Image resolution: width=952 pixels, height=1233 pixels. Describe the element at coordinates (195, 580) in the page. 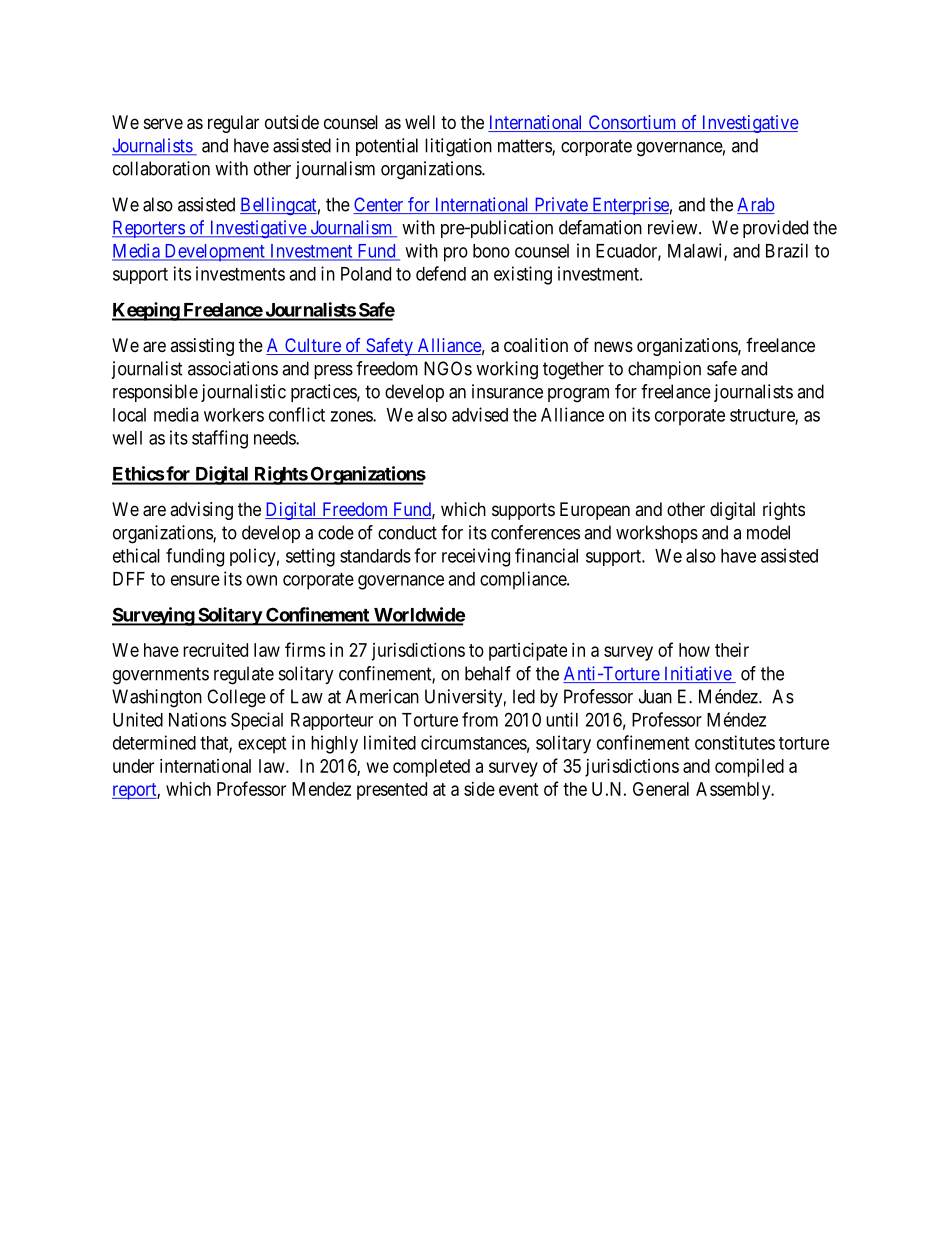

I see `ensure` at that location.
